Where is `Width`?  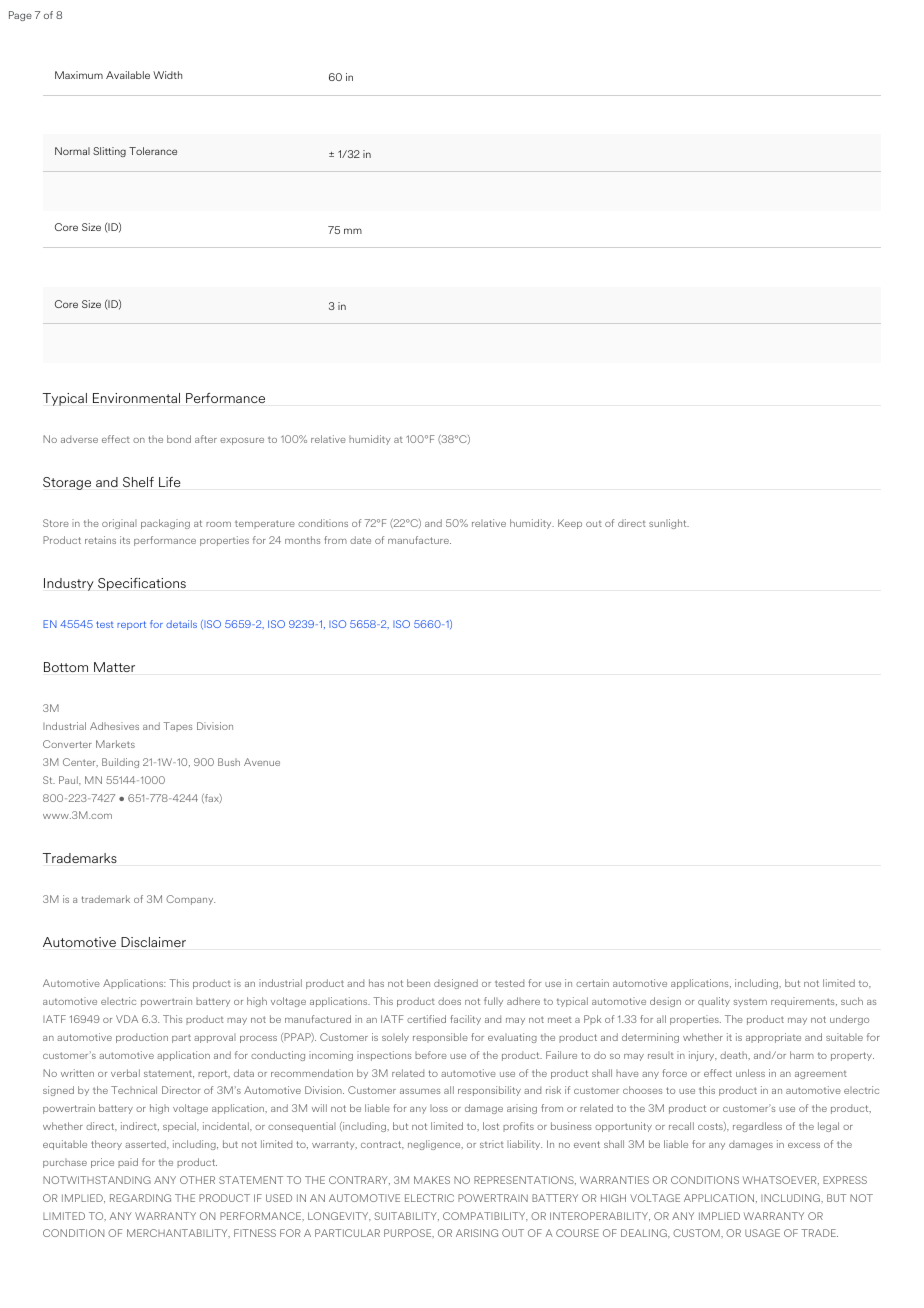
Width is located at coordinates (167, 75).
